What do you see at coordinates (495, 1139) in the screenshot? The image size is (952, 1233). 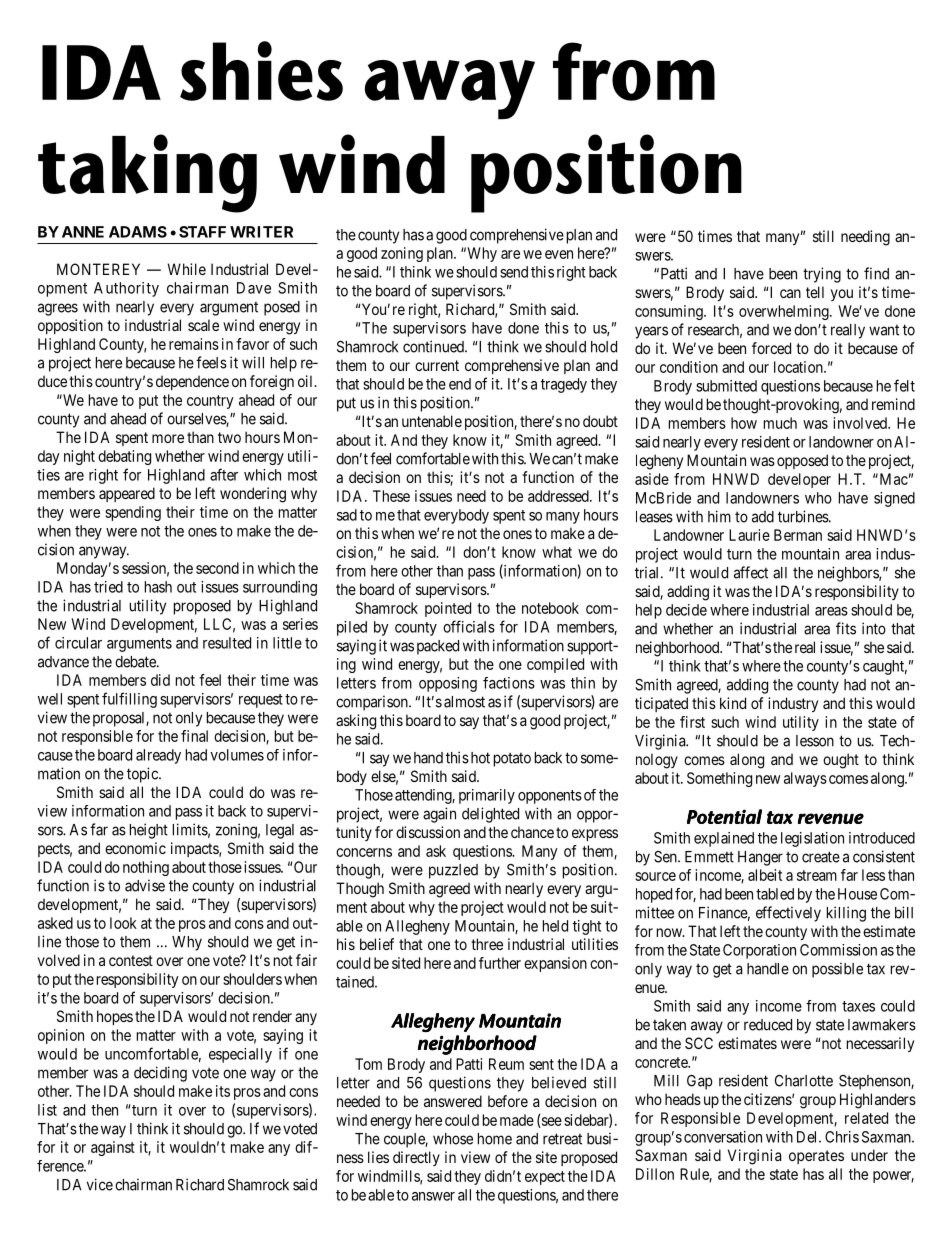 I see `home` at bounding box center [495, 1139].
